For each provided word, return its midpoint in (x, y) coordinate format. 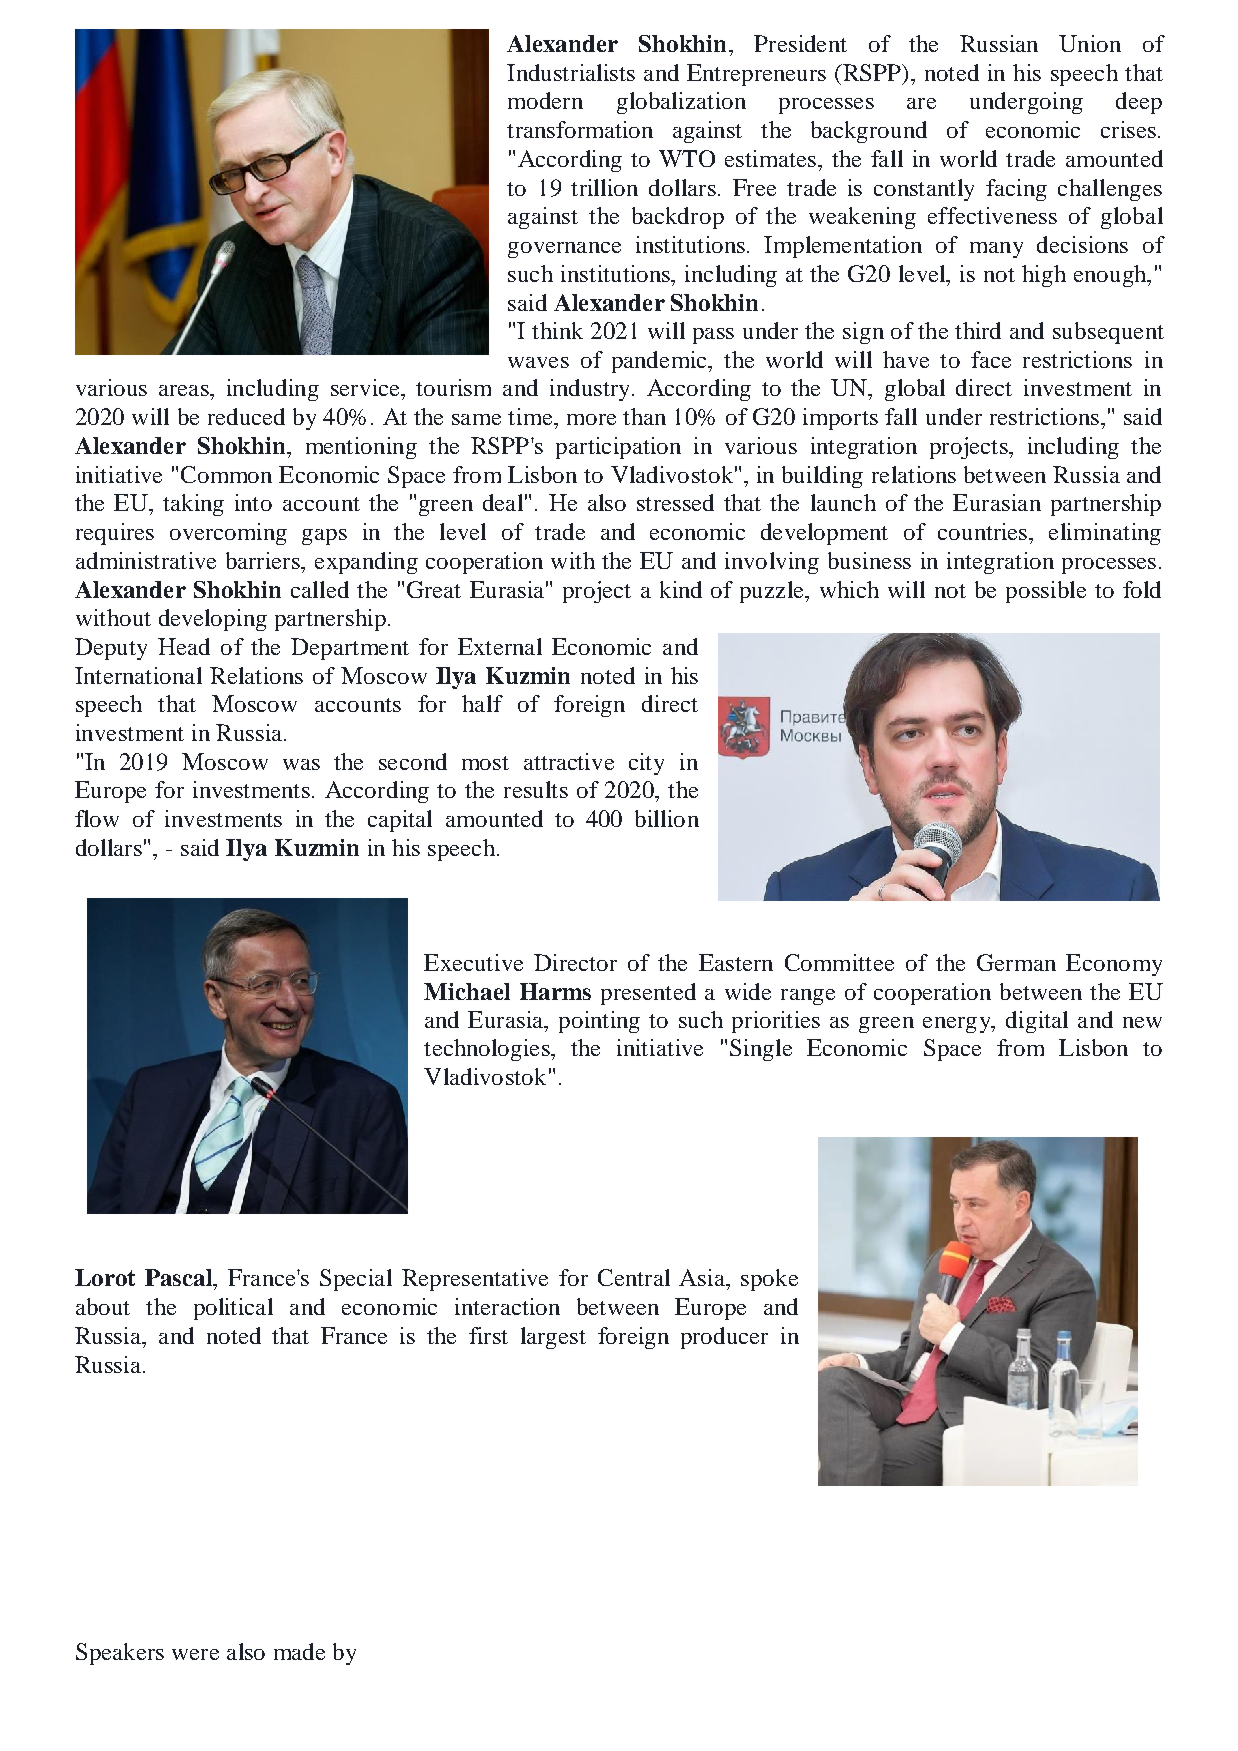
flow (97, 818)
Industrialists (571, 72)
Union (1090, 43)
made (299, 1651)
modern (545, 100)
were (195, 1654)
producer (724, 1338)
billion (667, 818)
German (1016, 962)
